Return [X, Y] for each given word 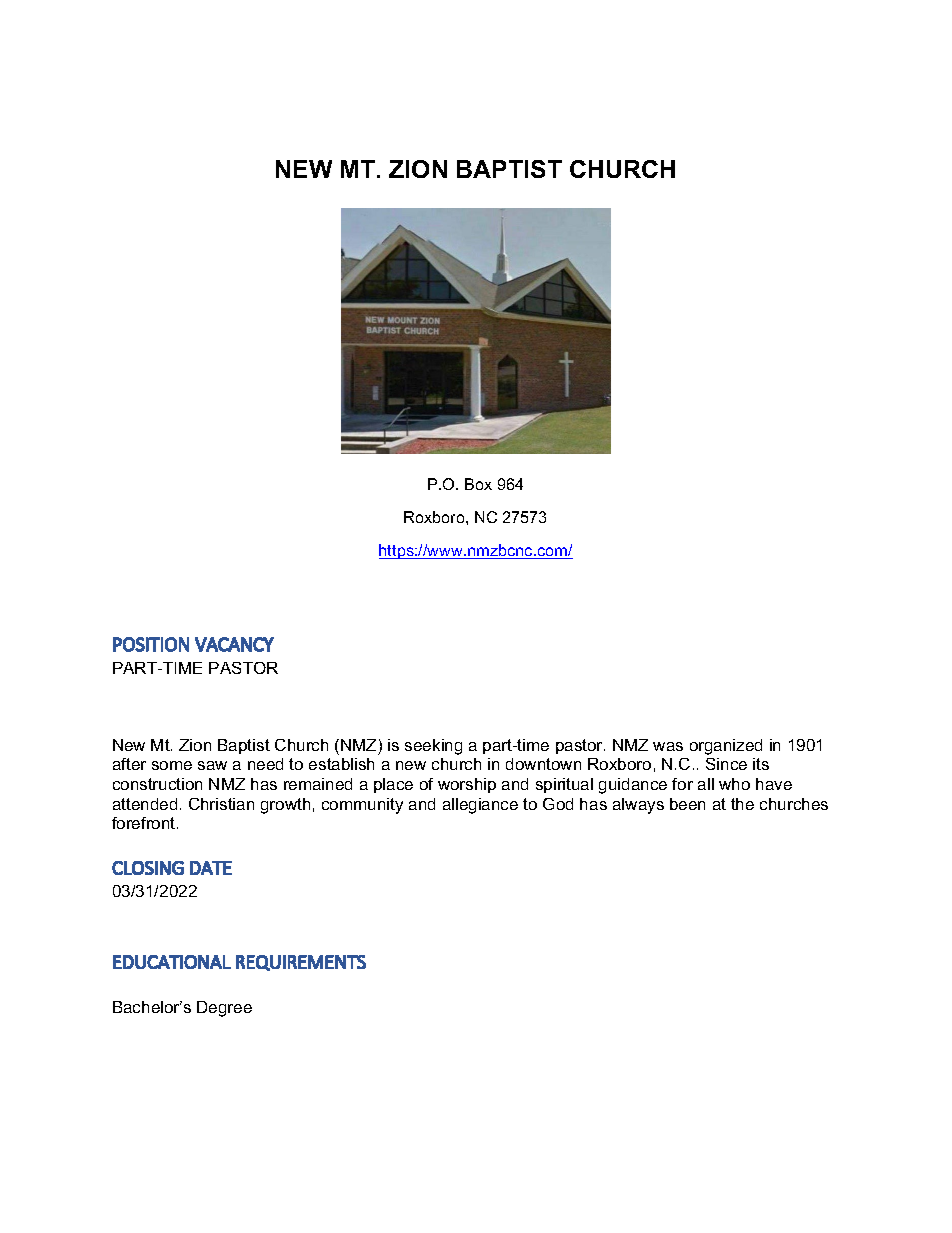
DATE [211, 868]
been [687, 804]
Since [726, 764]
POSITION [151, 644]
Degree [224, 1009]
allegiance [480, 806]
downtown [543, 764]
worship [467, 785]
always [638, 806]
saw [212, 765]
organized [726, 747]
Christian [221, 804]
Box [478, 484]
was [668, 746]
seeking [433, 747]
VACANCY [234, 644]
